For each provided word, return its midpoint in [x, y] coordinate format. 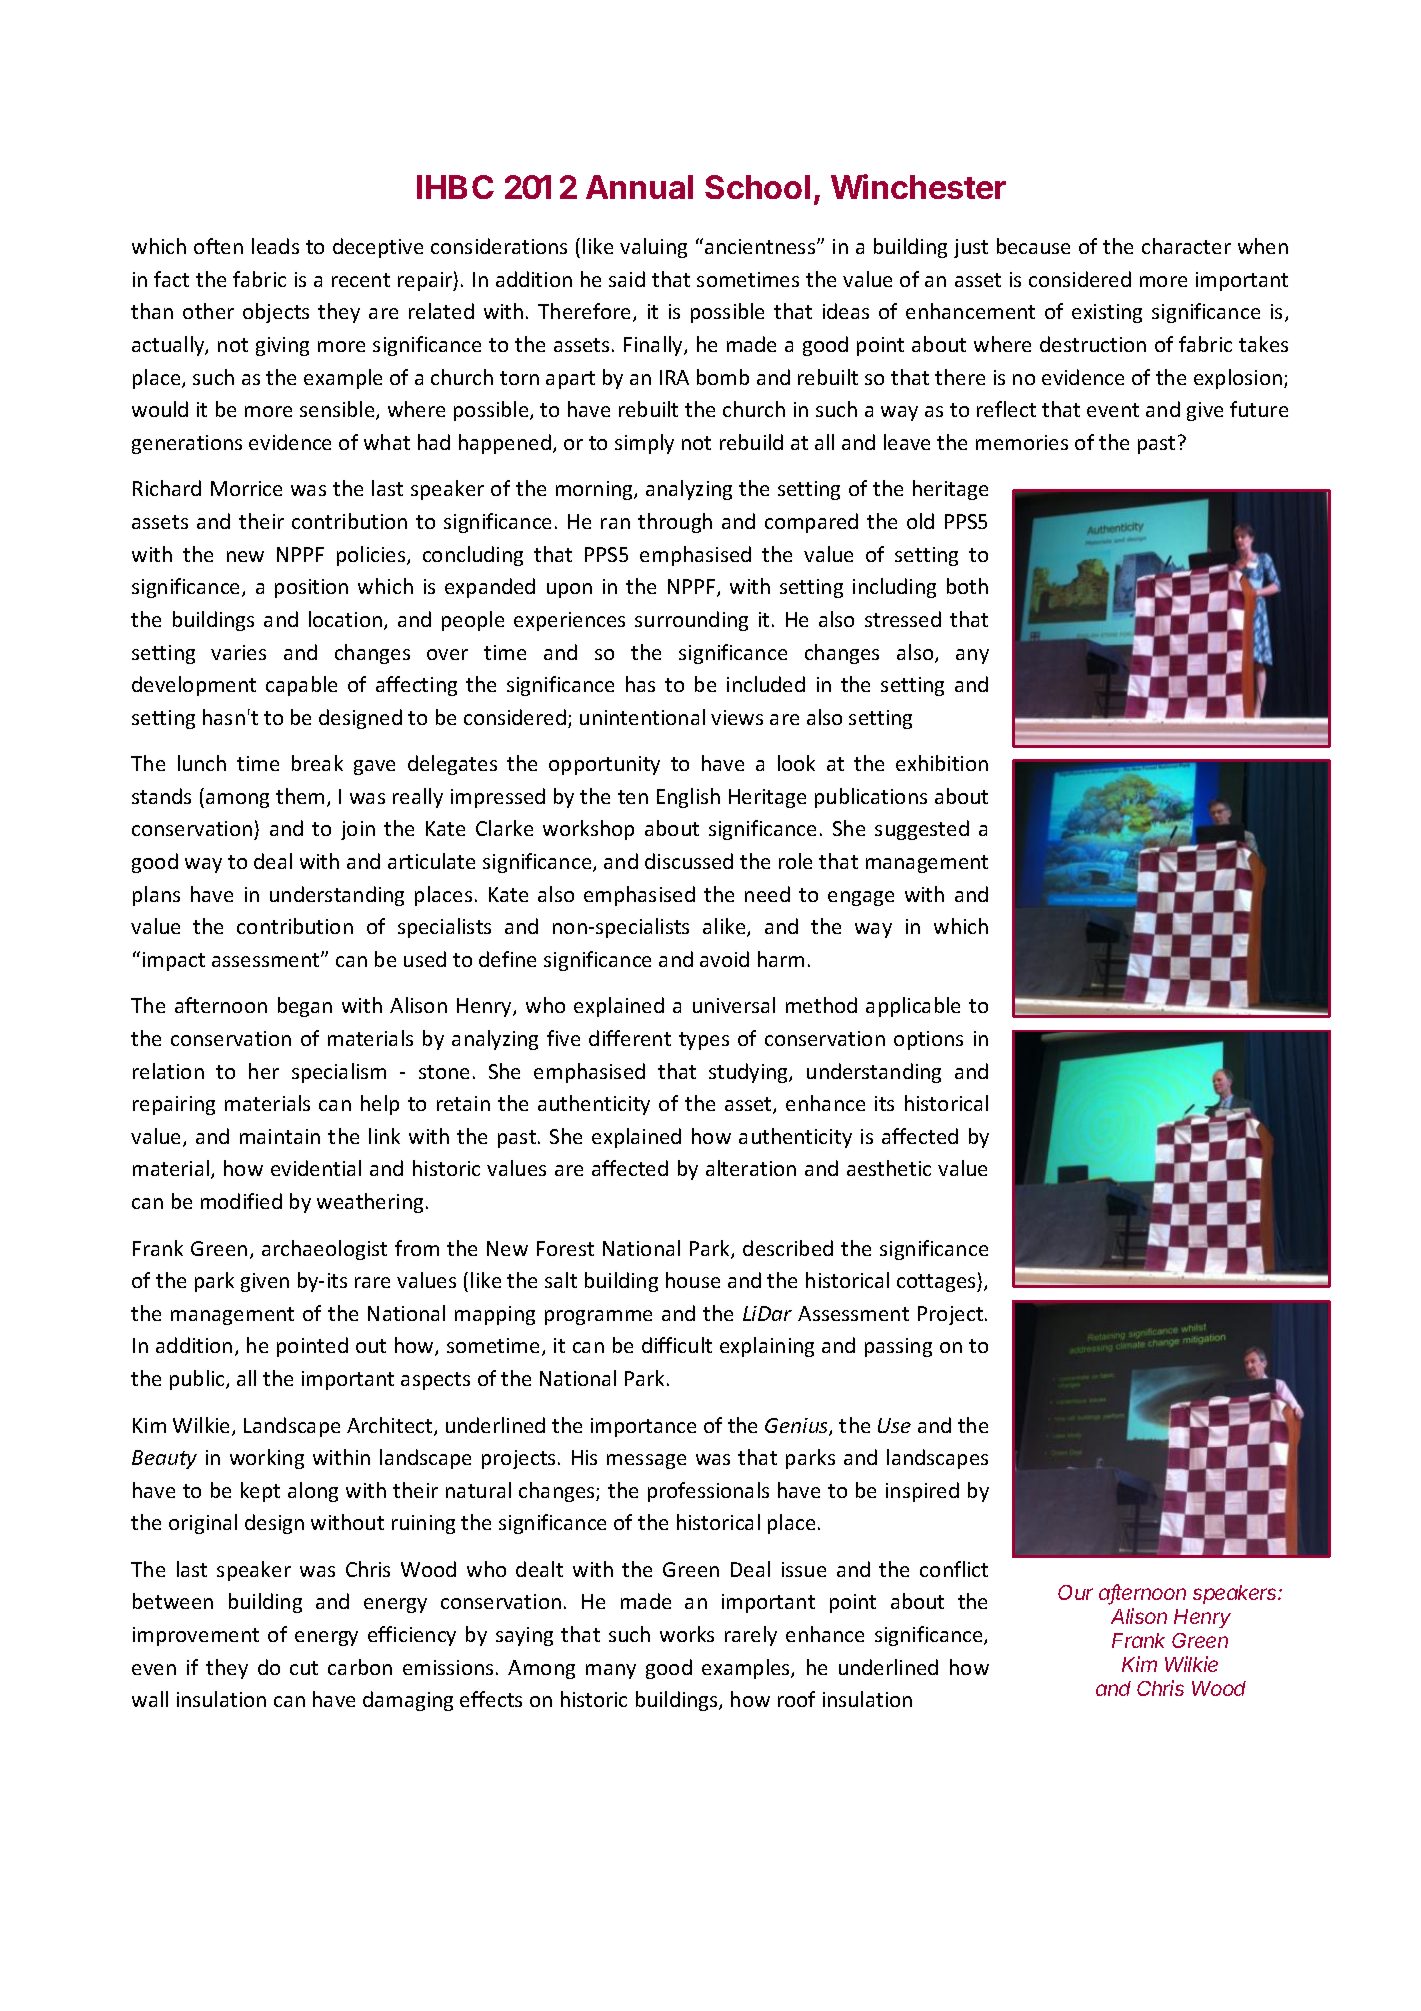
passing [898, 1347]
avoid [724, 959]
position [311, 588]
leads [275, 246]
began [305, 1007]
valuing [653, 248]
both [967, 586]
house [693, 1280]
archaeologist [324, 1250]
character [1186, 246]
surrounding [691, 621]
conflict [954, 1569]
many [611, 1671]
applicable [913, 1007]
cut [304, 1668]
